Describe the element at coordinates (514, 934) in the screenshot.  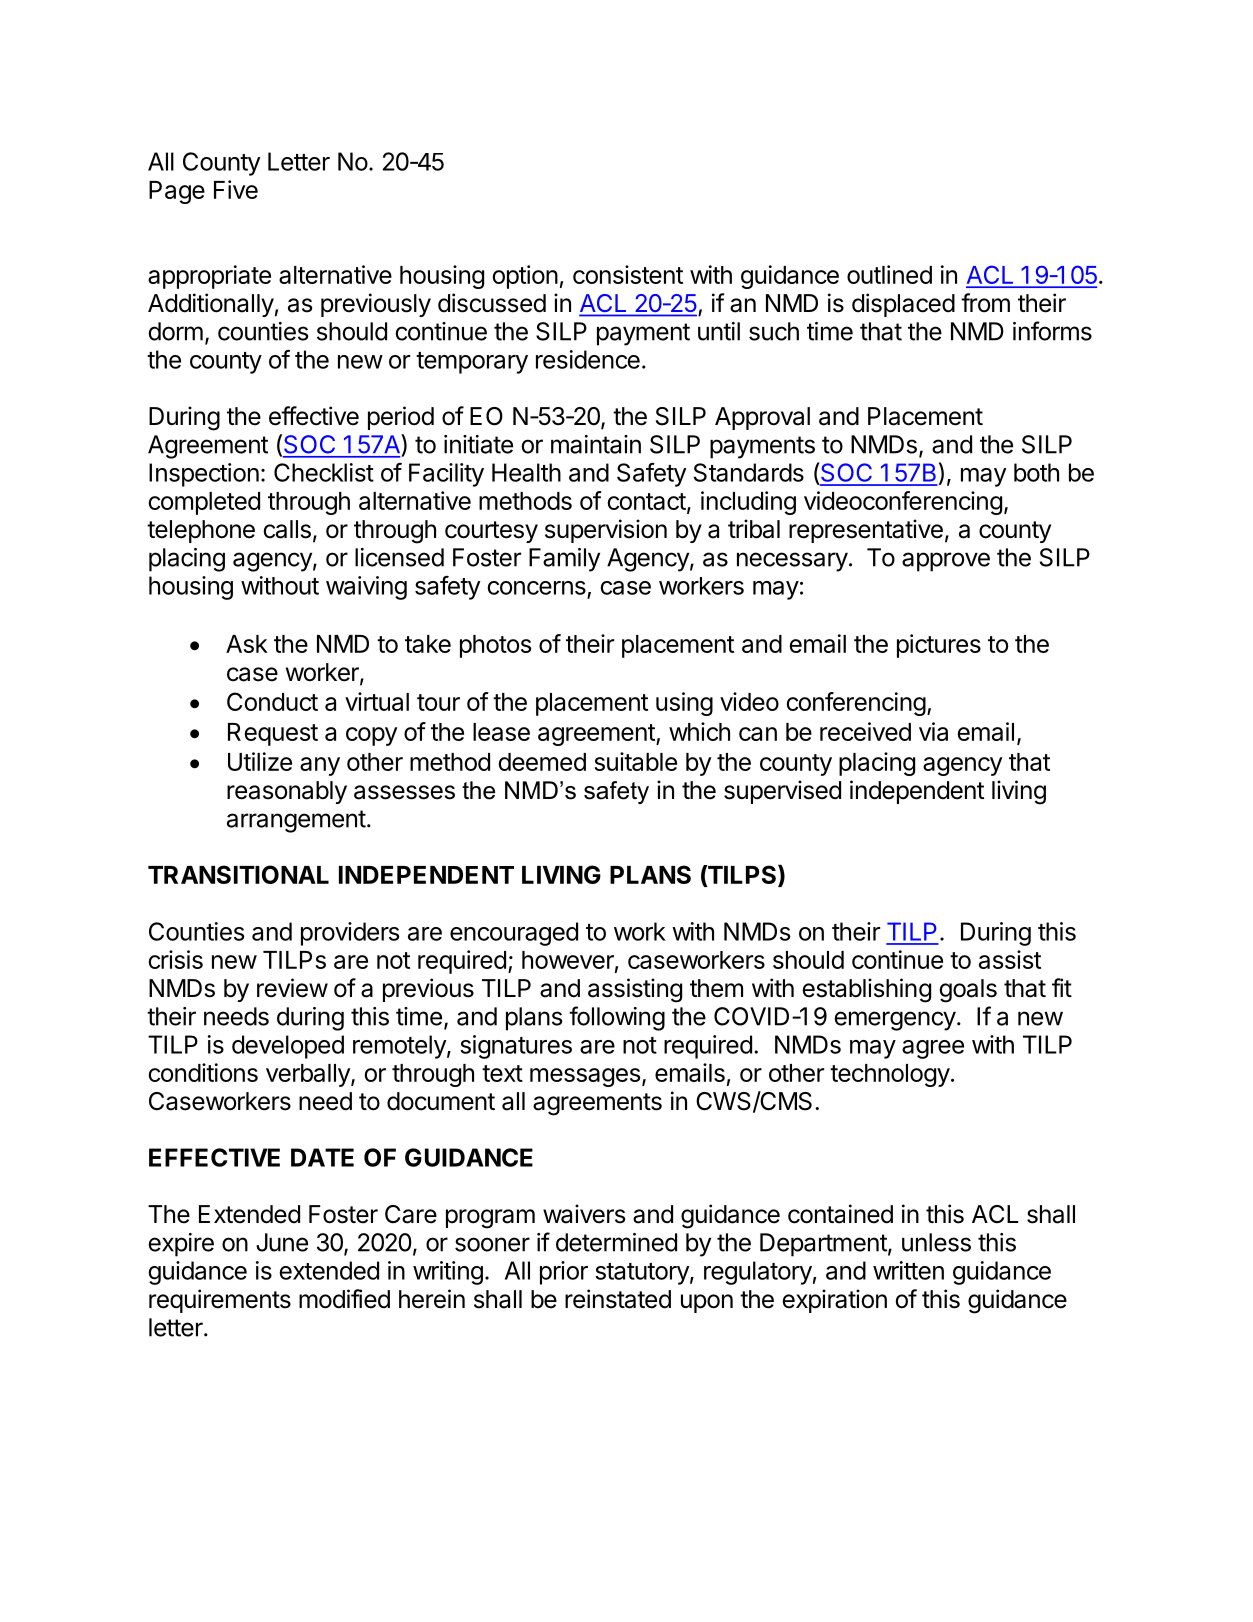
I see `encouraged` at that location.
